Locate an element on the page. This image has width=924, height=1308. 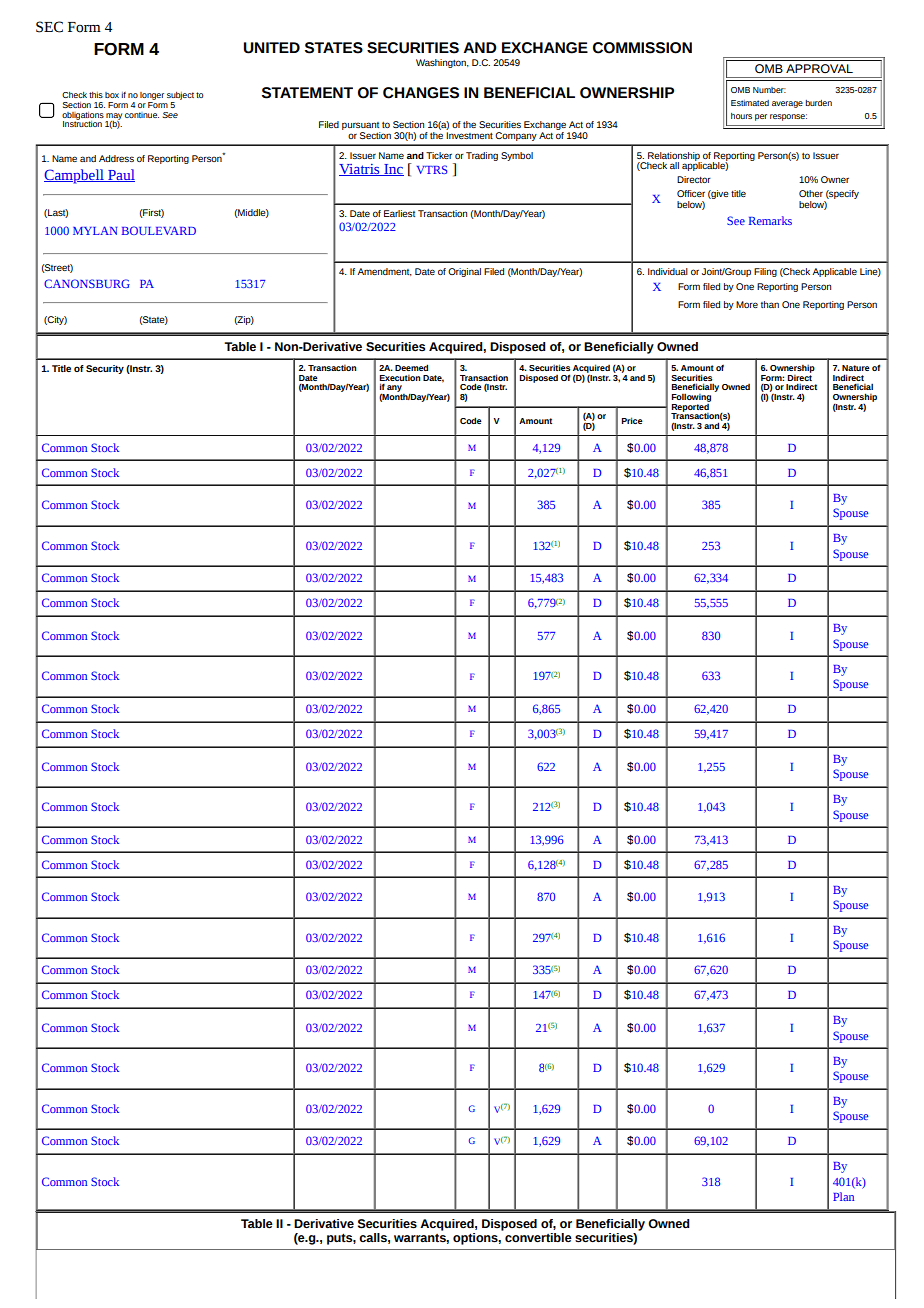
Price is located at coordinates (632, 420).
